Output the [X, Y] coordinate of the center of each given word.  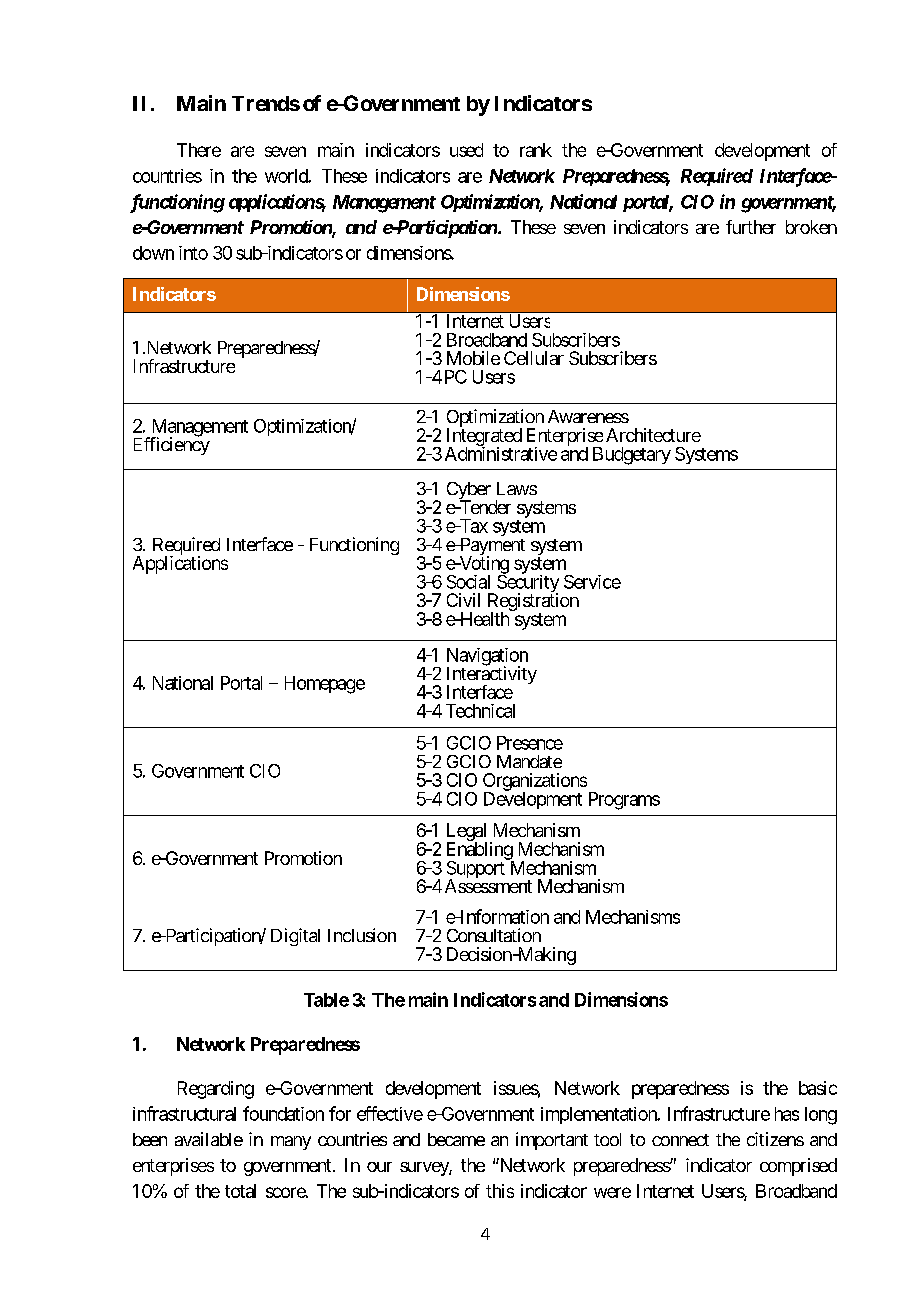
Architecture [653, 435]
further [751, 227]
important [552, 1141]
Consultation [494, 935]
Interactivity [492, 676]
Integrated [484, 438]
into [193, 253]
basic [818, 1088]
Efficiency [172, 445]
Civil [463, 600]
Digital [295, 937]
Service [592, 582]
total [240, 1191]
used [466, 150]
